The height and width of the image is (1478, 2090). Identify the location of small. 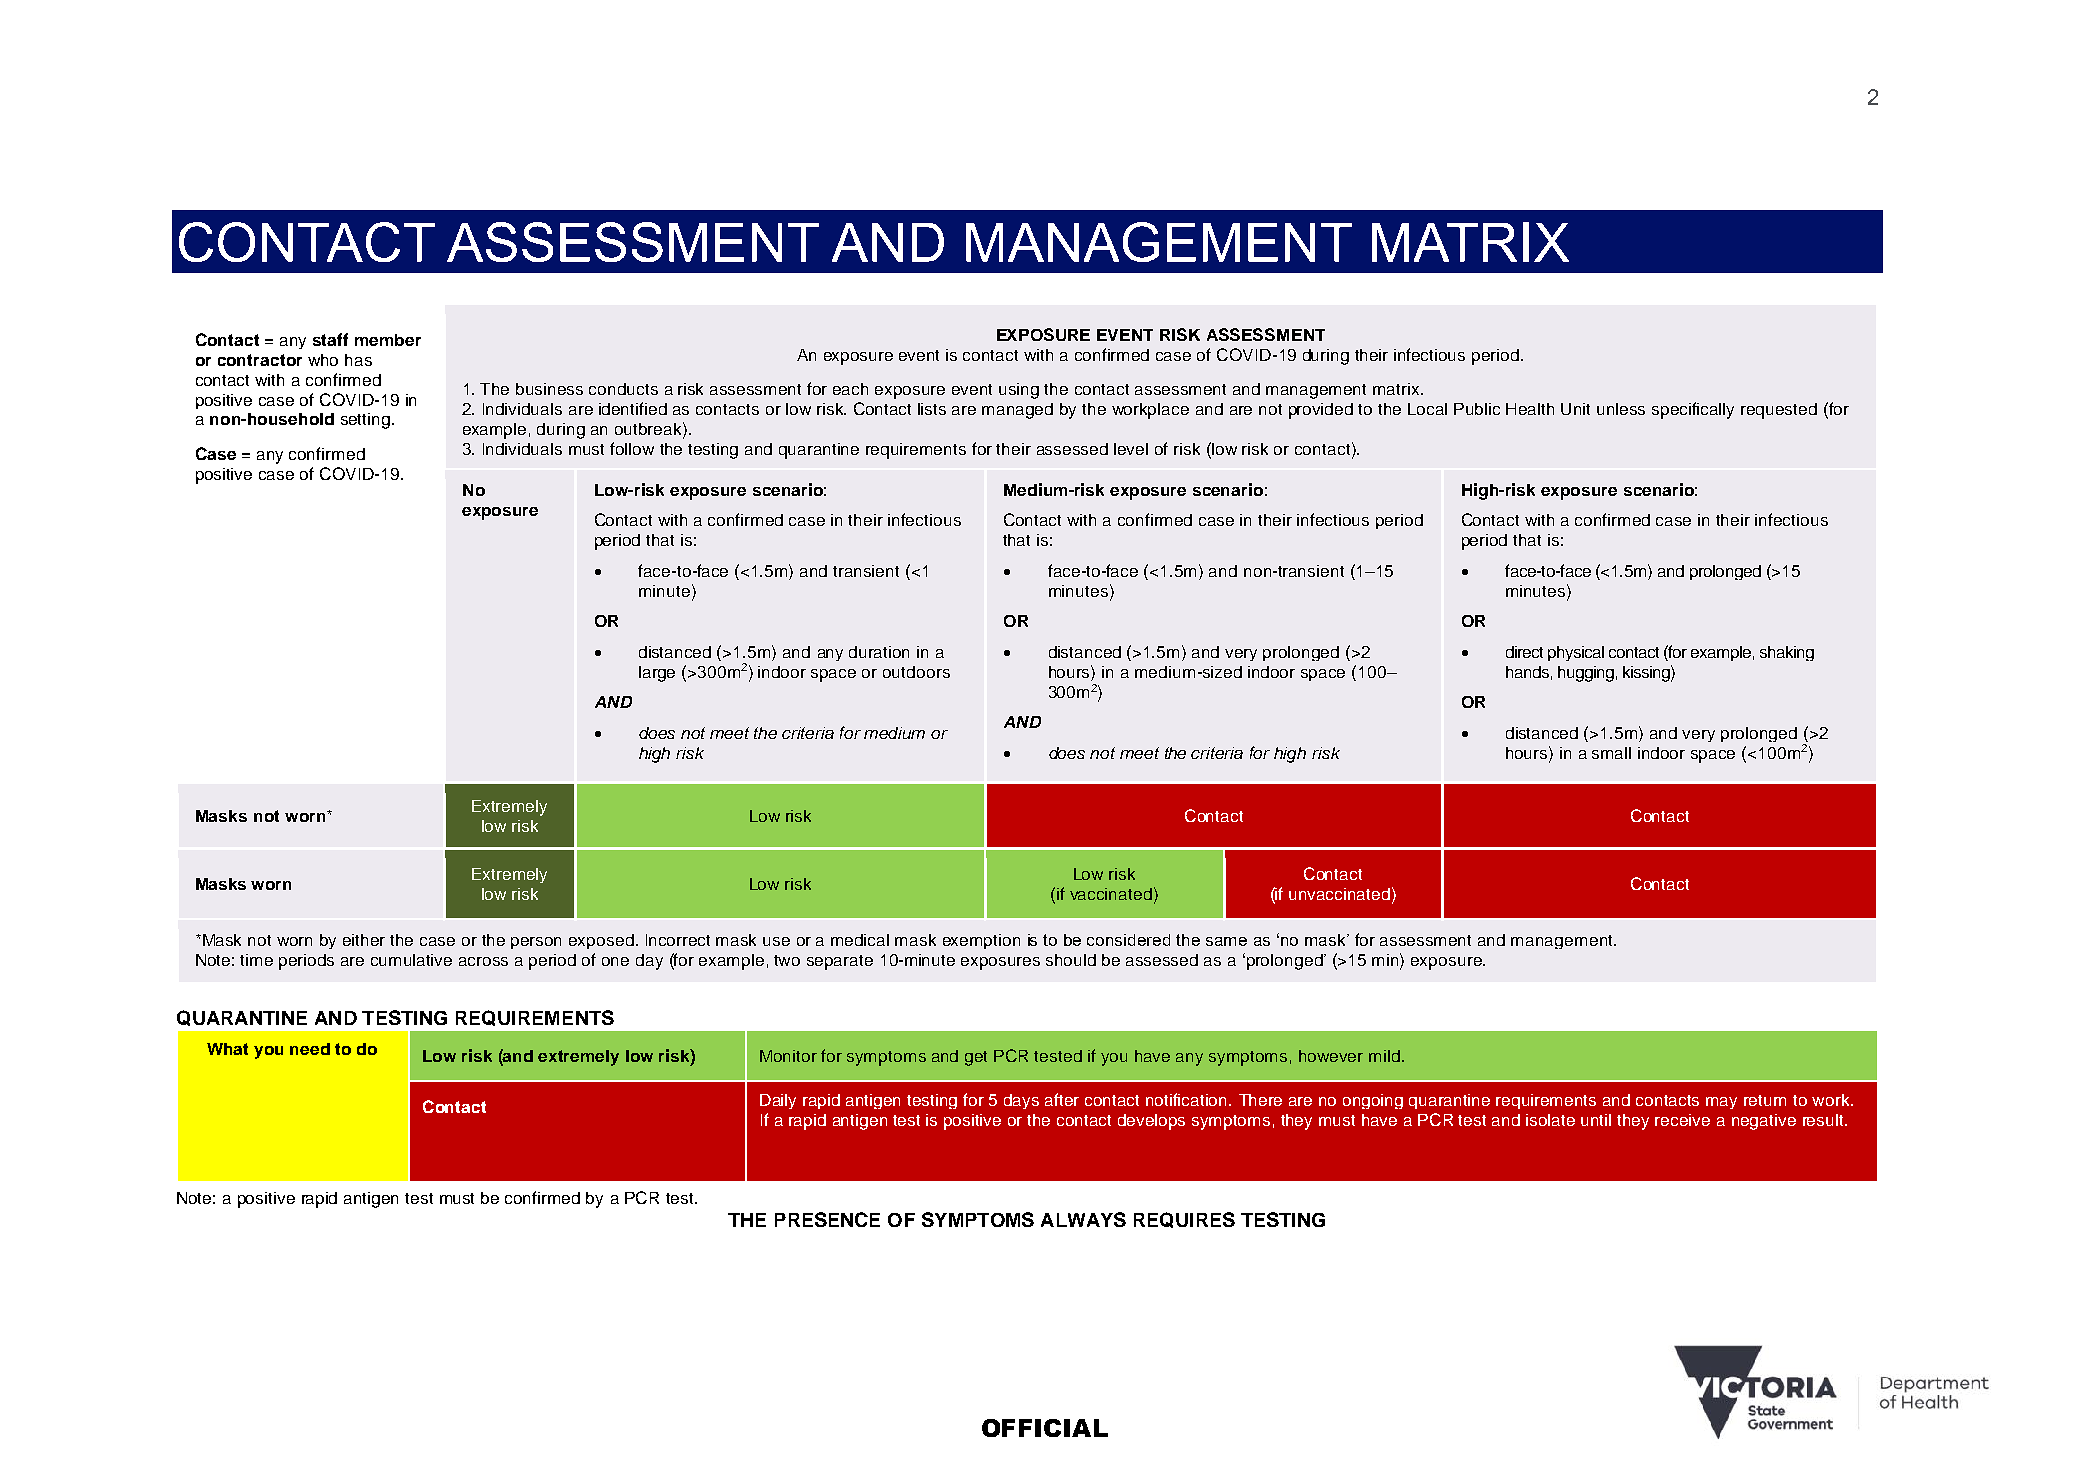
(1611, 753).
